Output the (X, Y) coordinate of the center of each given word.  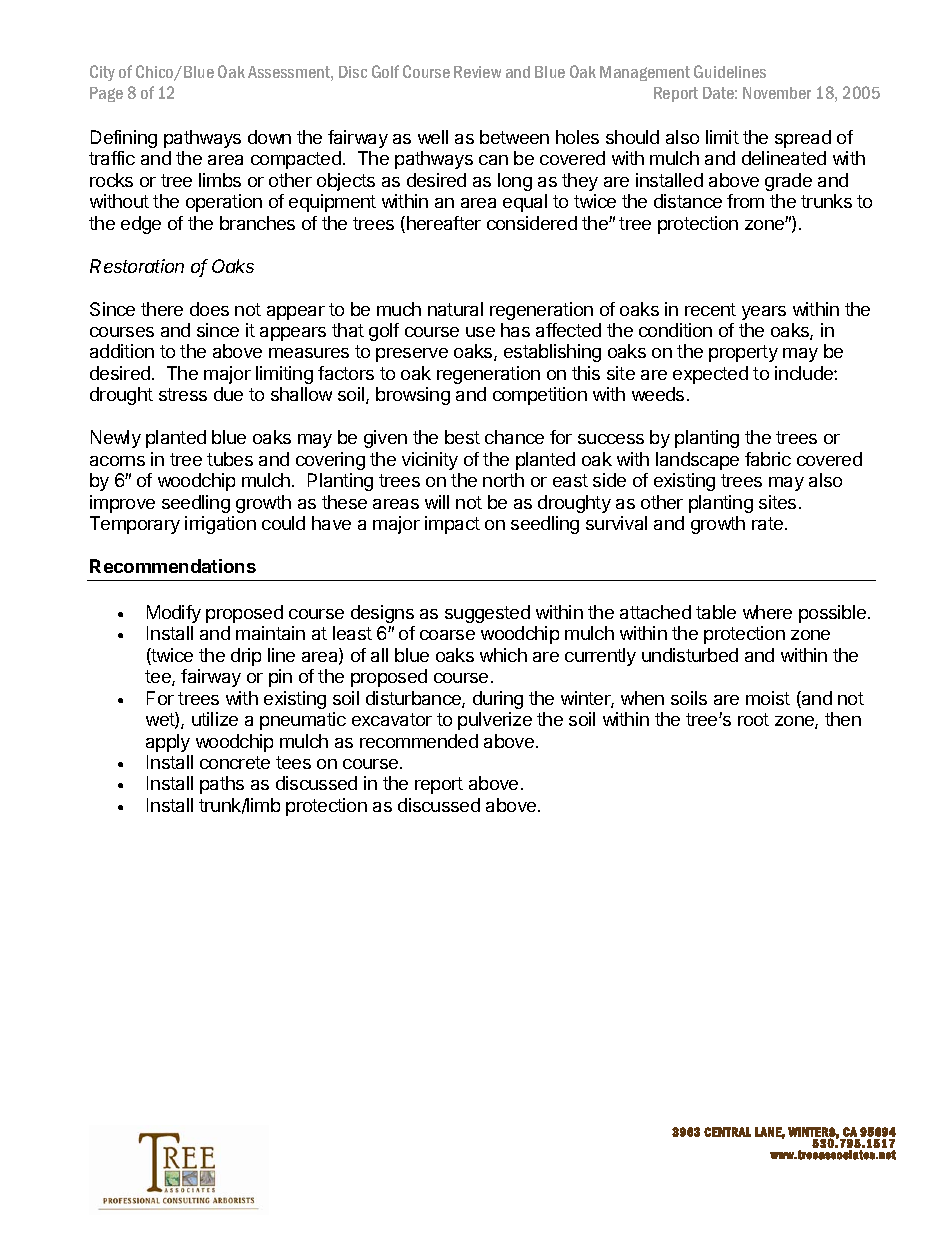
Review (477, 72)
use (480, 332)
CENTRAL (727, 1132)
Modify (174, 614)
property (743, 353)
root (753, 719)
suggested (487, 614)
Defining (124, 139)
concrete (235, 762)
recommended (419, 741)
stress (183, 394)
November (777, 93)
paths (222, 785)
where (767, 612)
